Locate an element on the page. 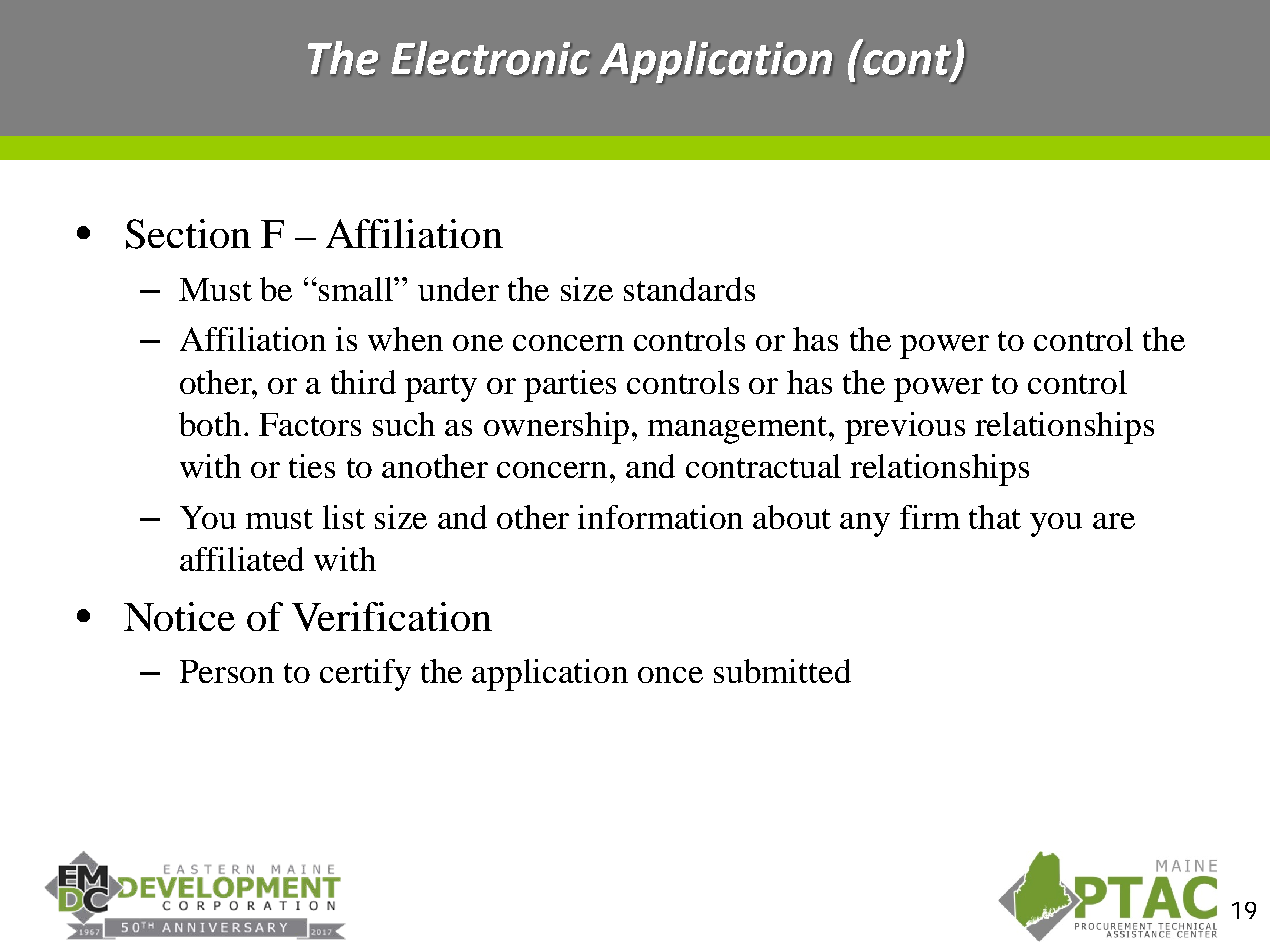  standards is located at coordinates (689, 289).
